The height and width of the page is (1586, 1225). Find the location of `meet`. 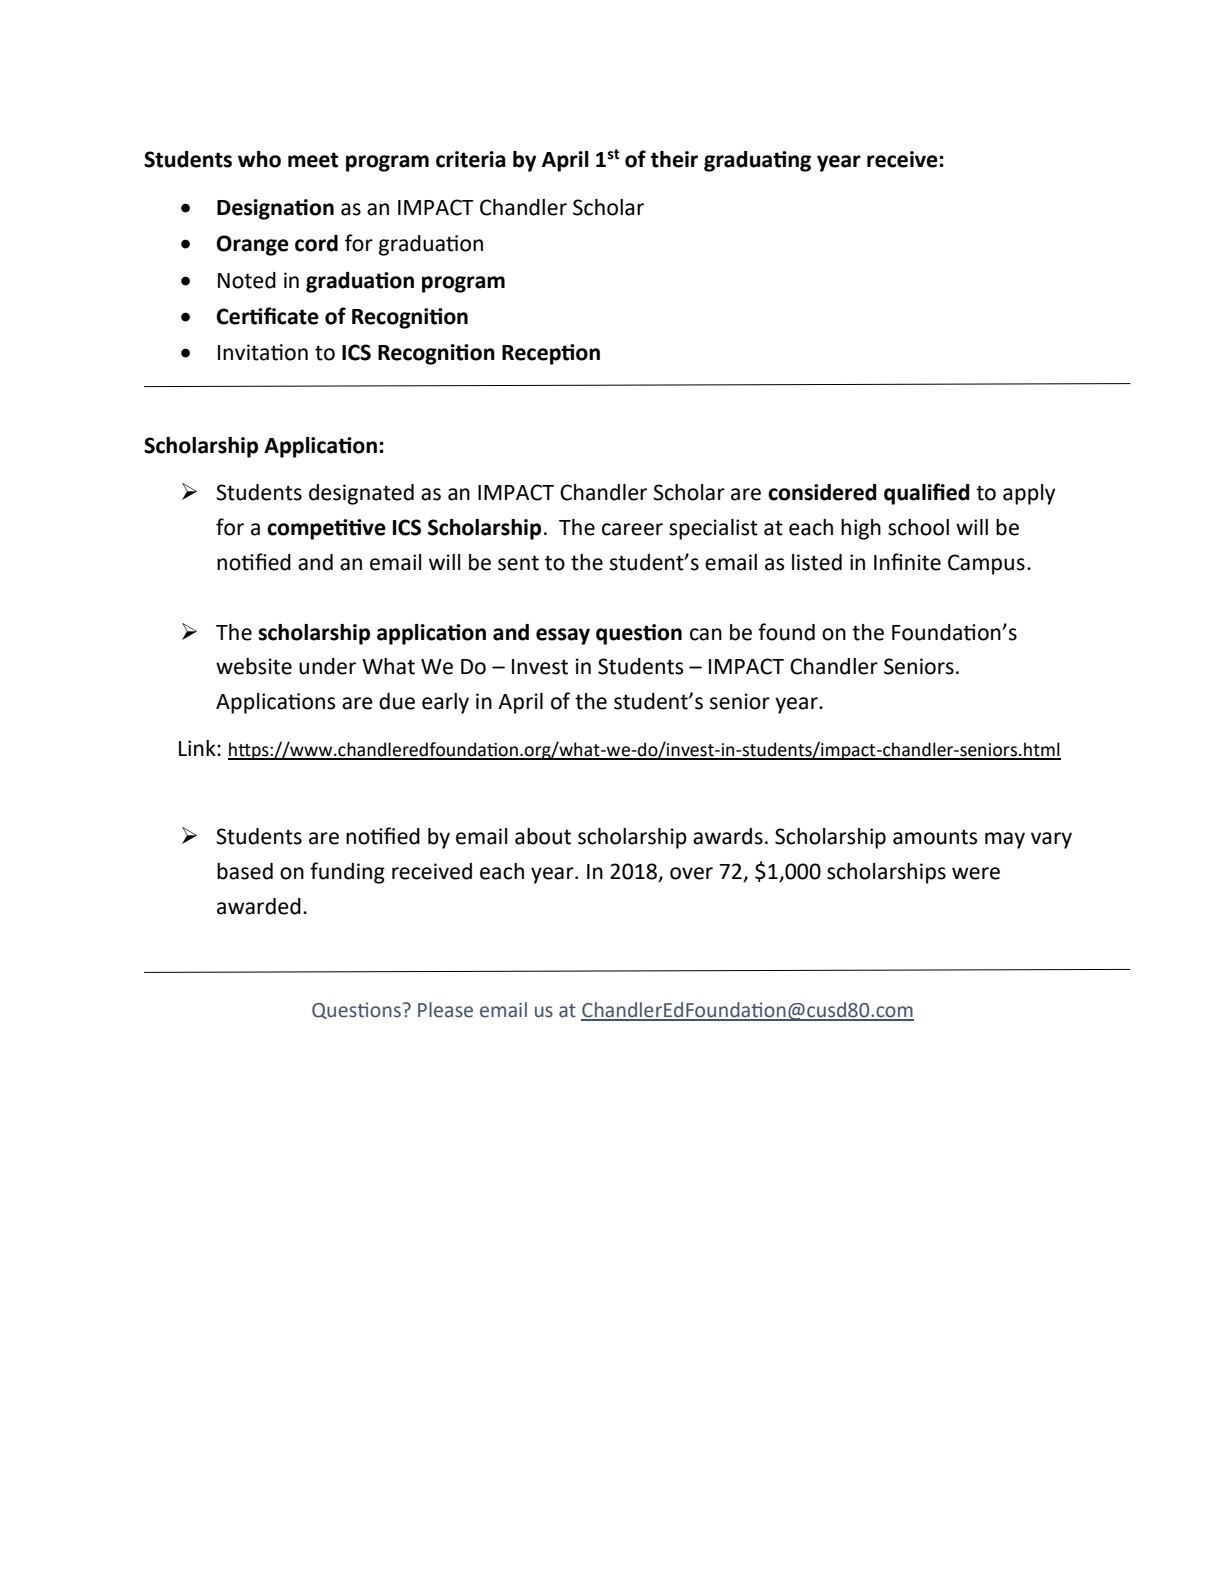

meet is located at coordinates (313, 160).
